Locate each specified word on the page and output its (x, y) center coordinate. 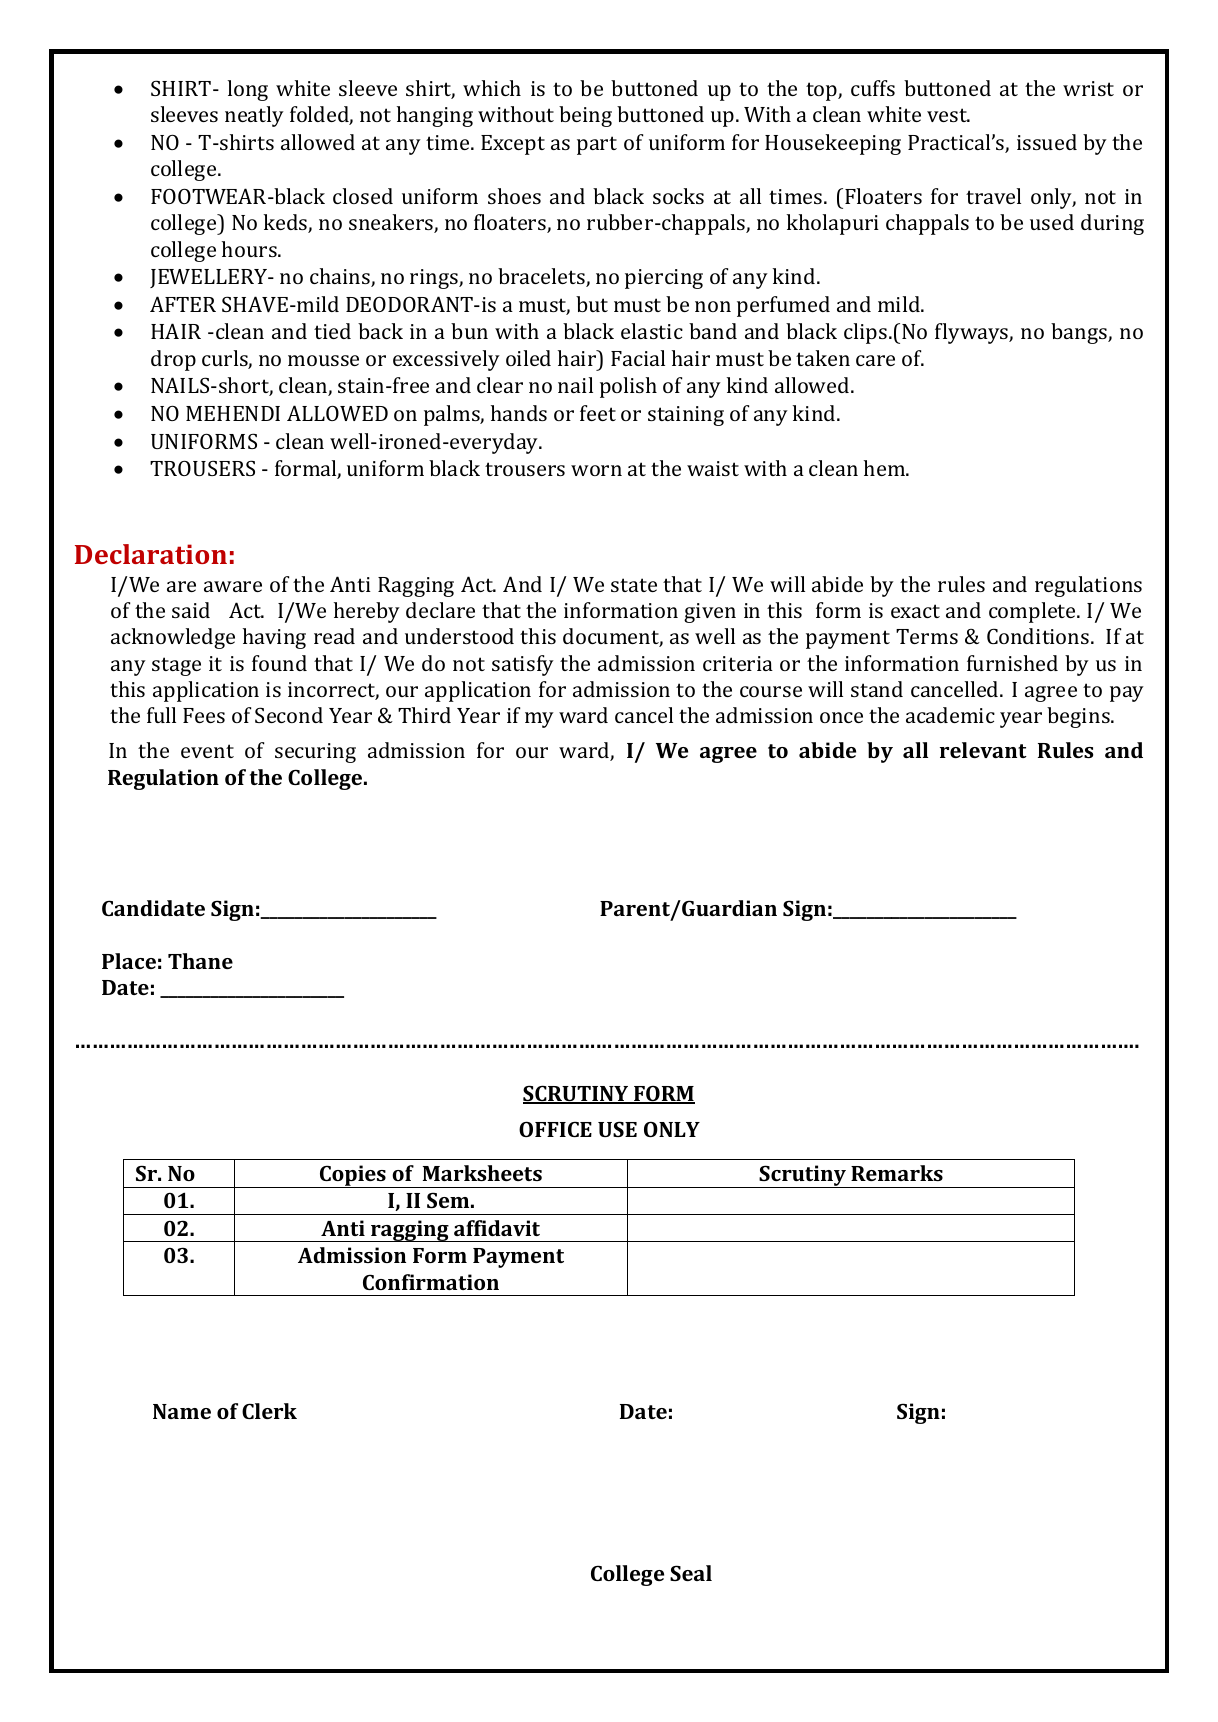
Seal (691, 1573)
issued (1047, 142)
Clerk (269, 1411)
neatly (254, 116)
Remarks (897, 1173)
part (597, 145)
